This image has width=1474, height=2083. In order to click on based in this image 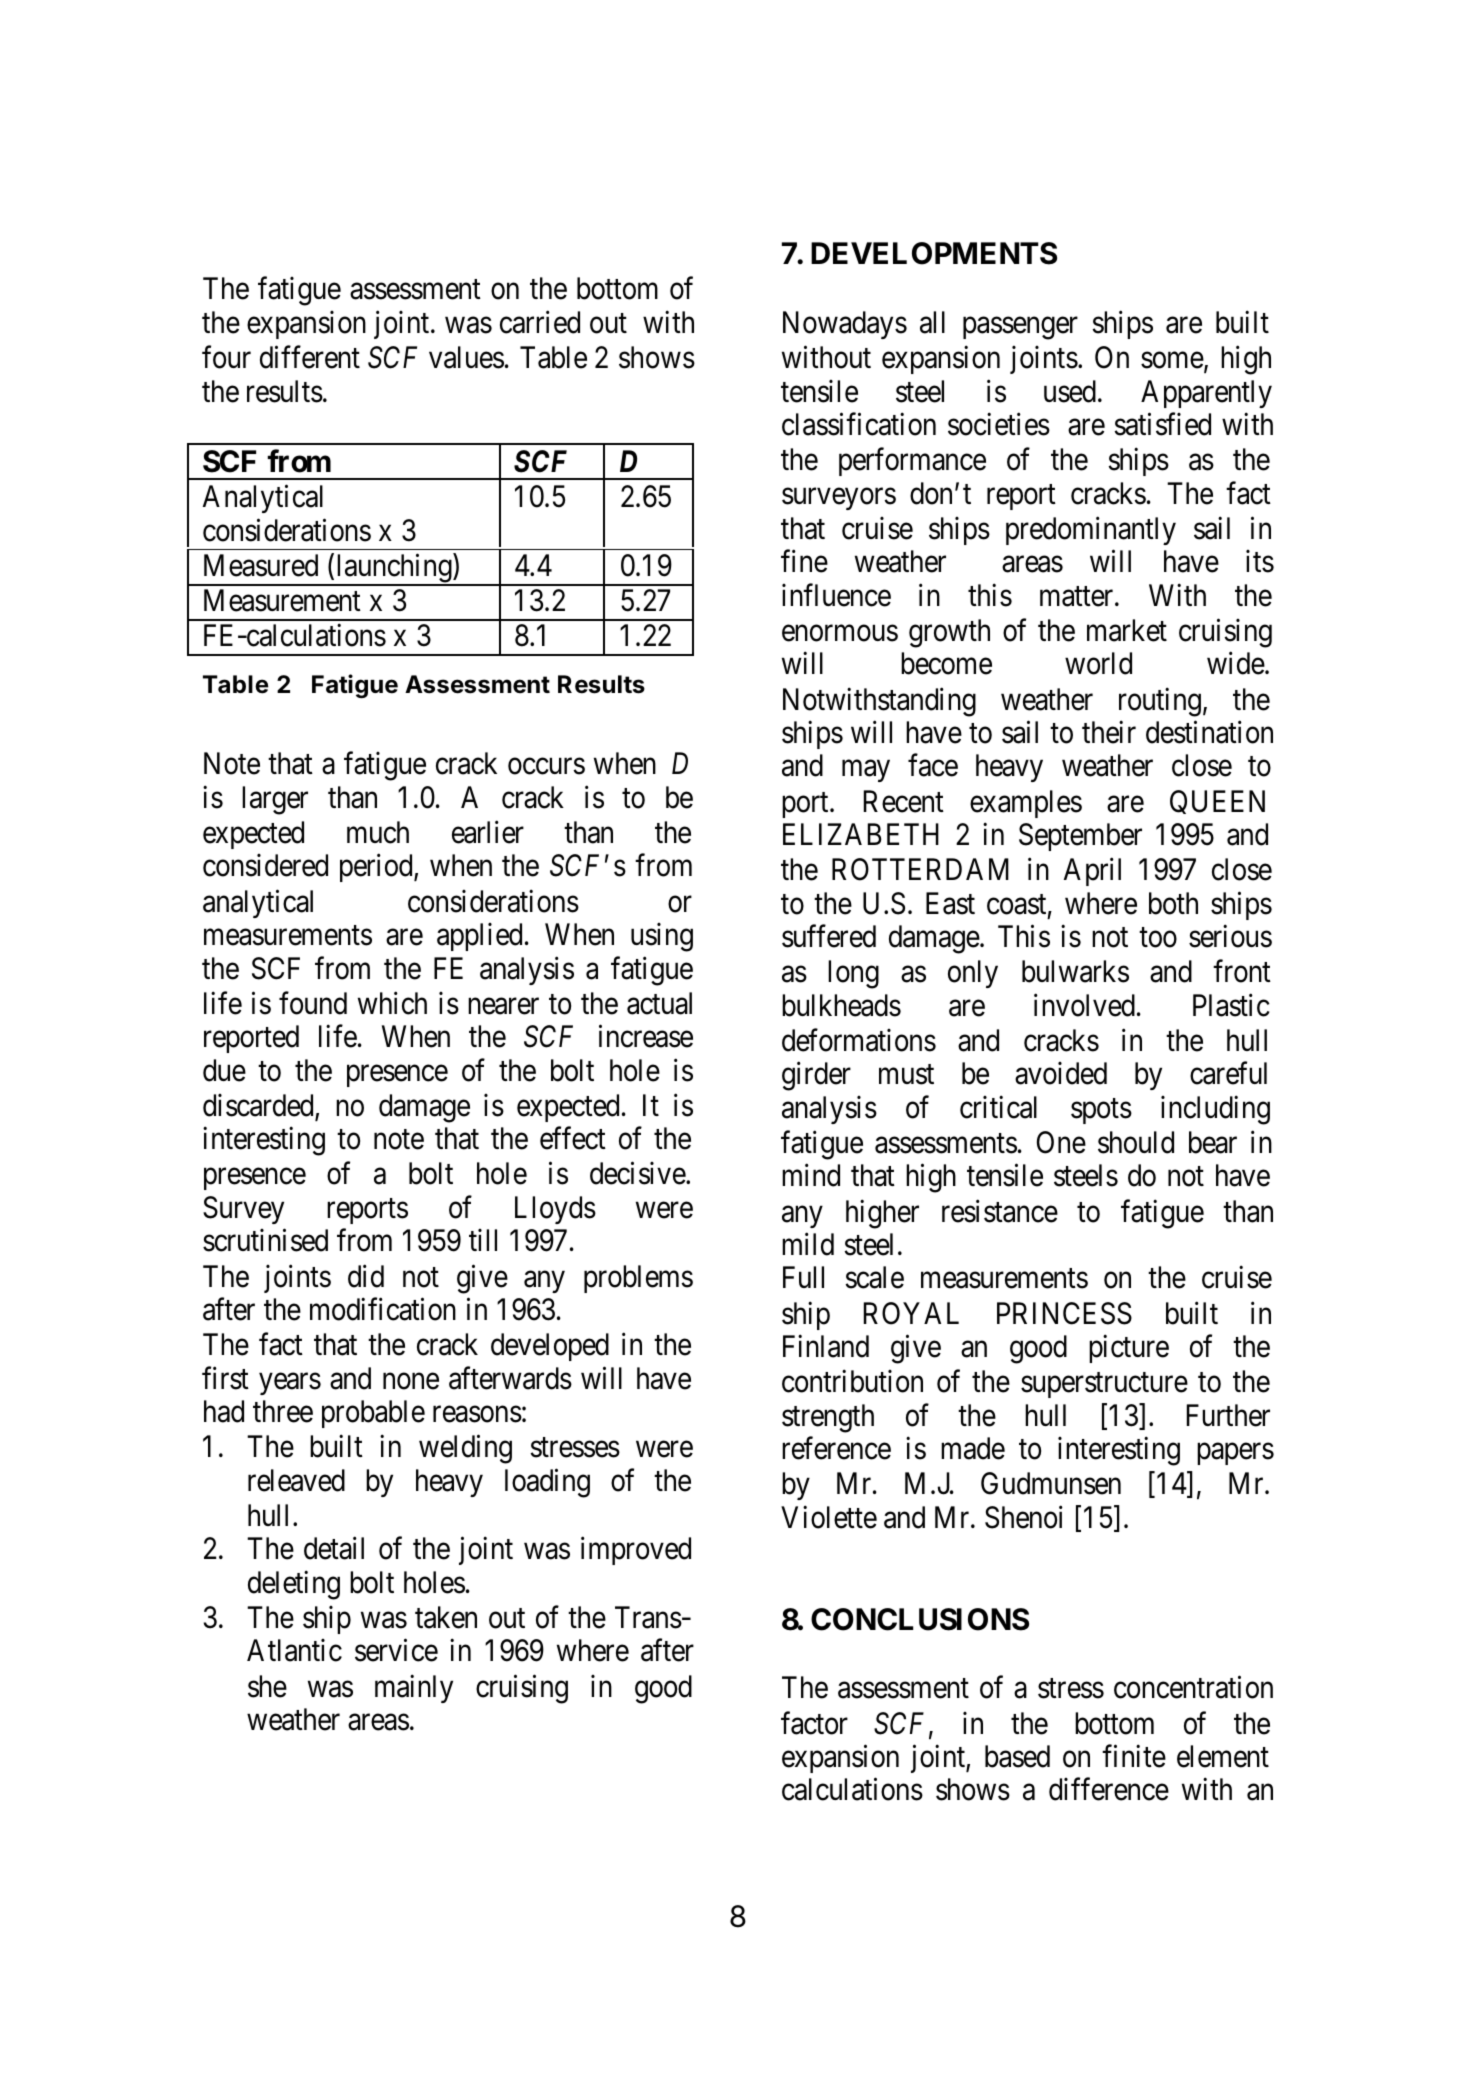, I will do `click(1017, 1756)`.
